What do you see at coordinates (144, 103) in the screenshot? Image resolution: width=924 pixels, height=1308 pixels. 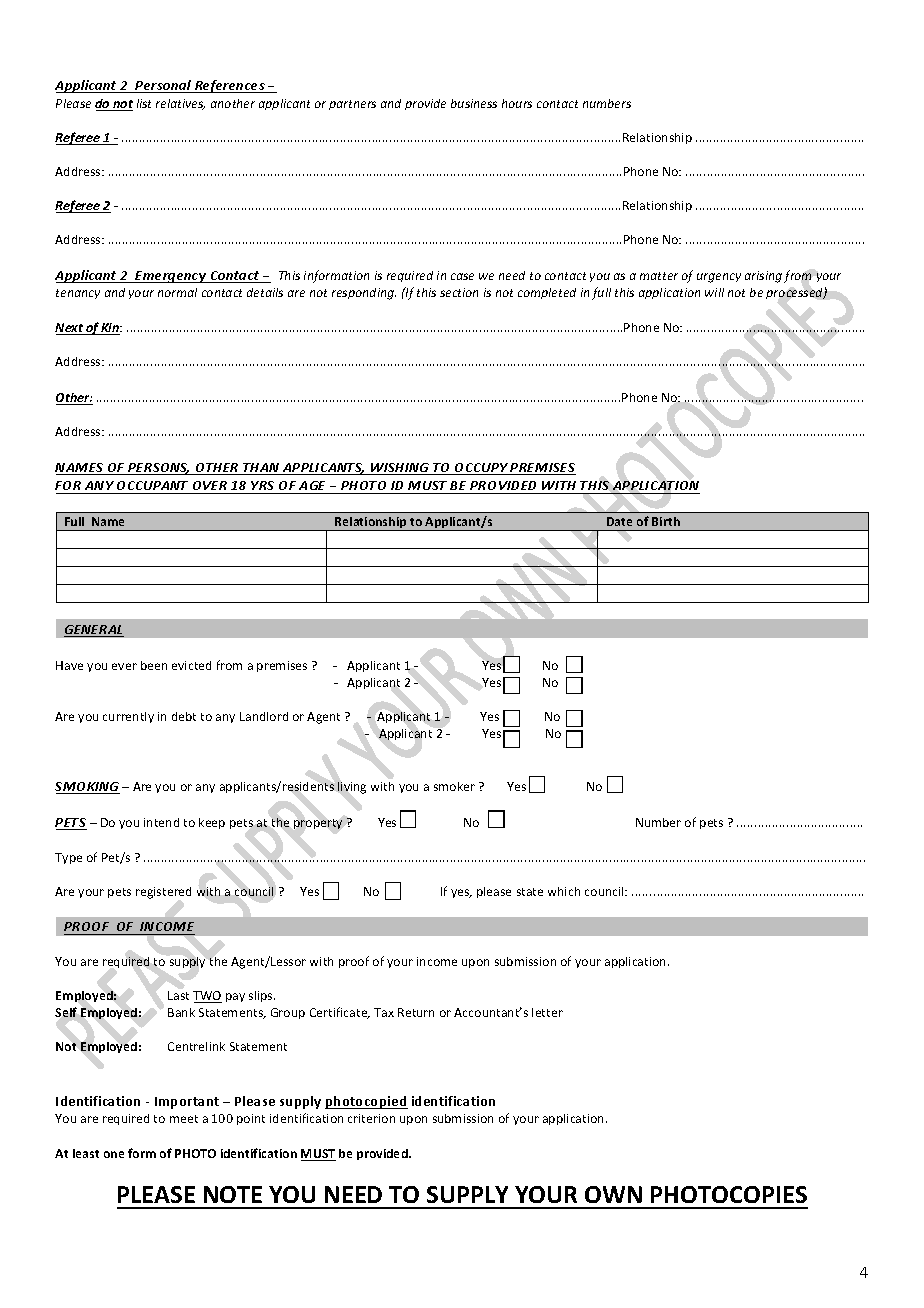 I see `list` at bounding box center [144, 103].
